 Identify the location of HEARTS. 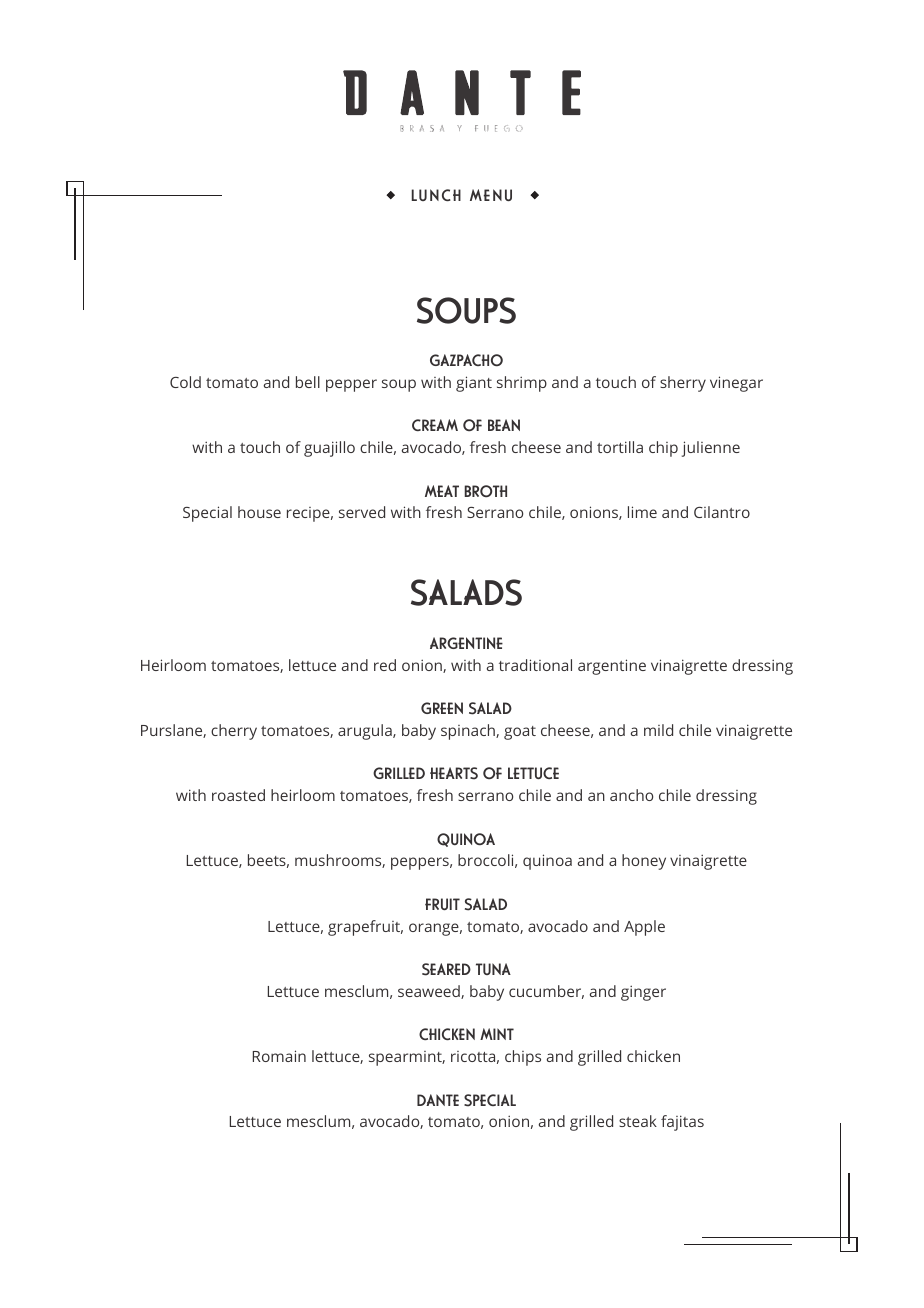
(454, 773).
